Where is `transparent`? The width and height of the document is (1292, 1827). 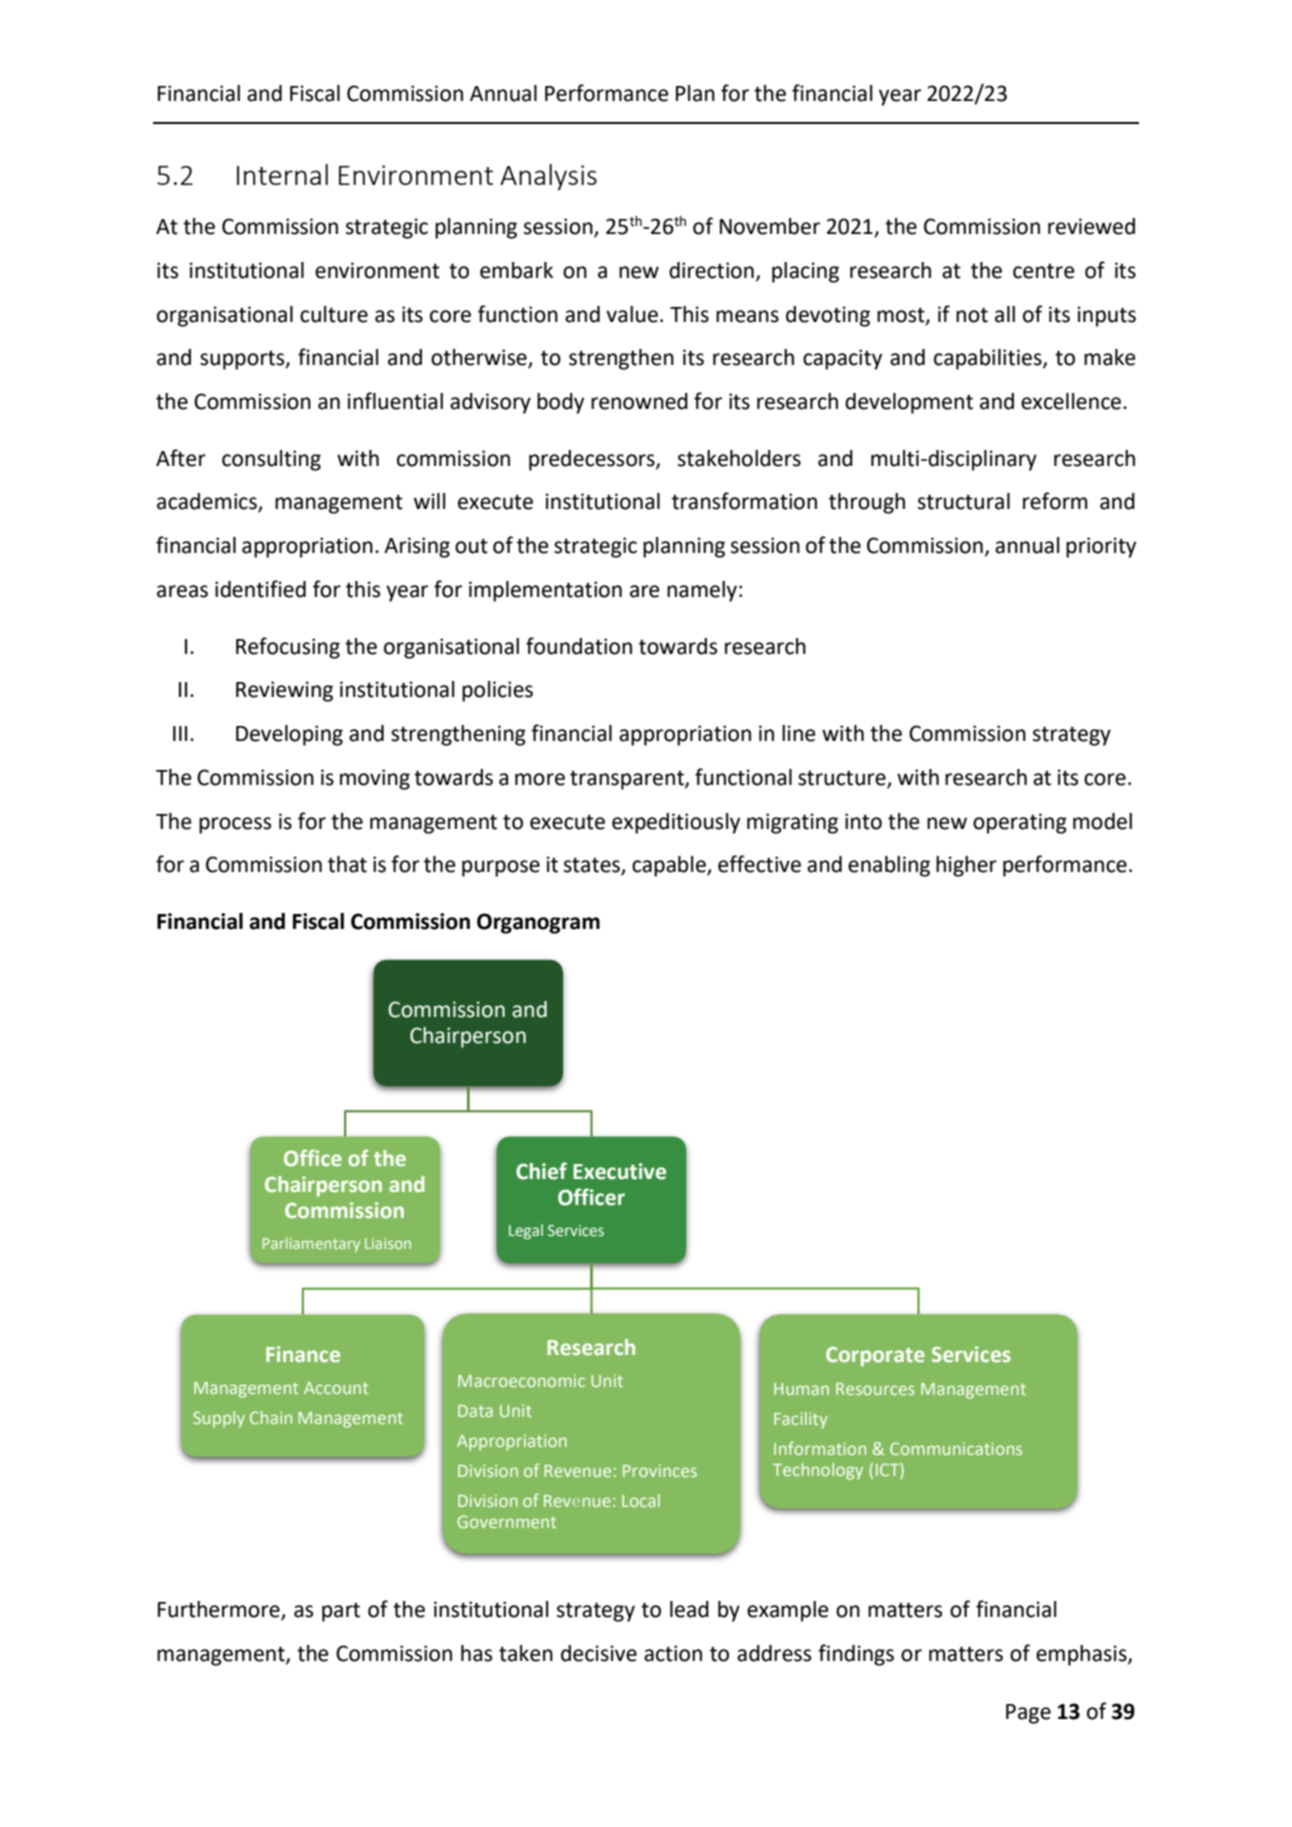
transparent is located at coordinates (628, 780).
